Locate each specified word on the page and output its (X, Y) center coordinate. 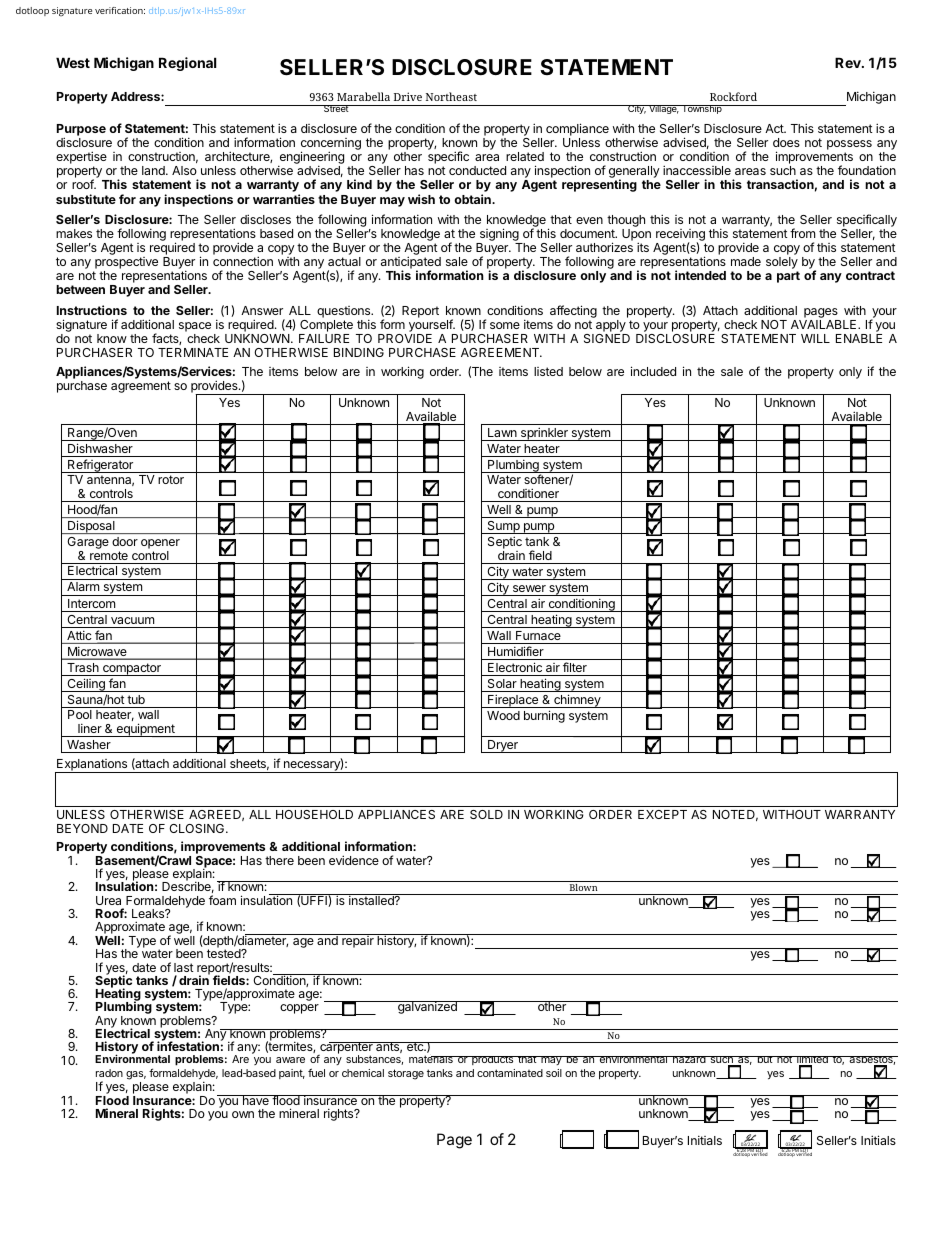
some (505, 325)
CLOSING (198, 828)
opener (160, 544)
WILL (815, 338)
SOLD (486, 814)
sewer (529, 588)
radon (109, 1073)
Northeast (451, 96)
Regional (187, 64)
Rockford (733, 96)
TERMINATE (193, 352)
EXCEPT (662, 814)
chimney (577, 701)
